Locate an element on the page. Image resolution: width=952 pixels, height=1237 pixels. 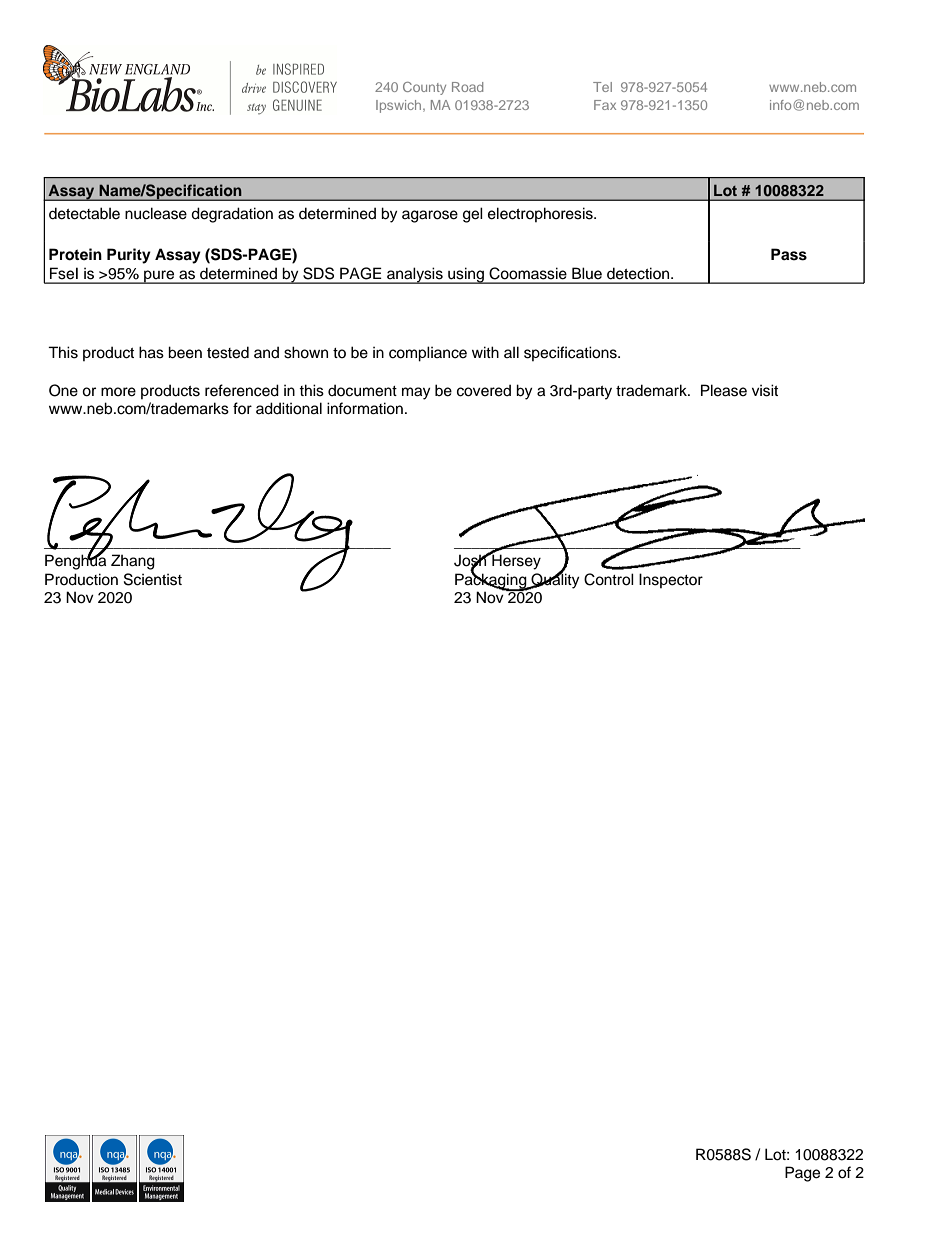
Ipswich is located at coordinates (400, 106).
